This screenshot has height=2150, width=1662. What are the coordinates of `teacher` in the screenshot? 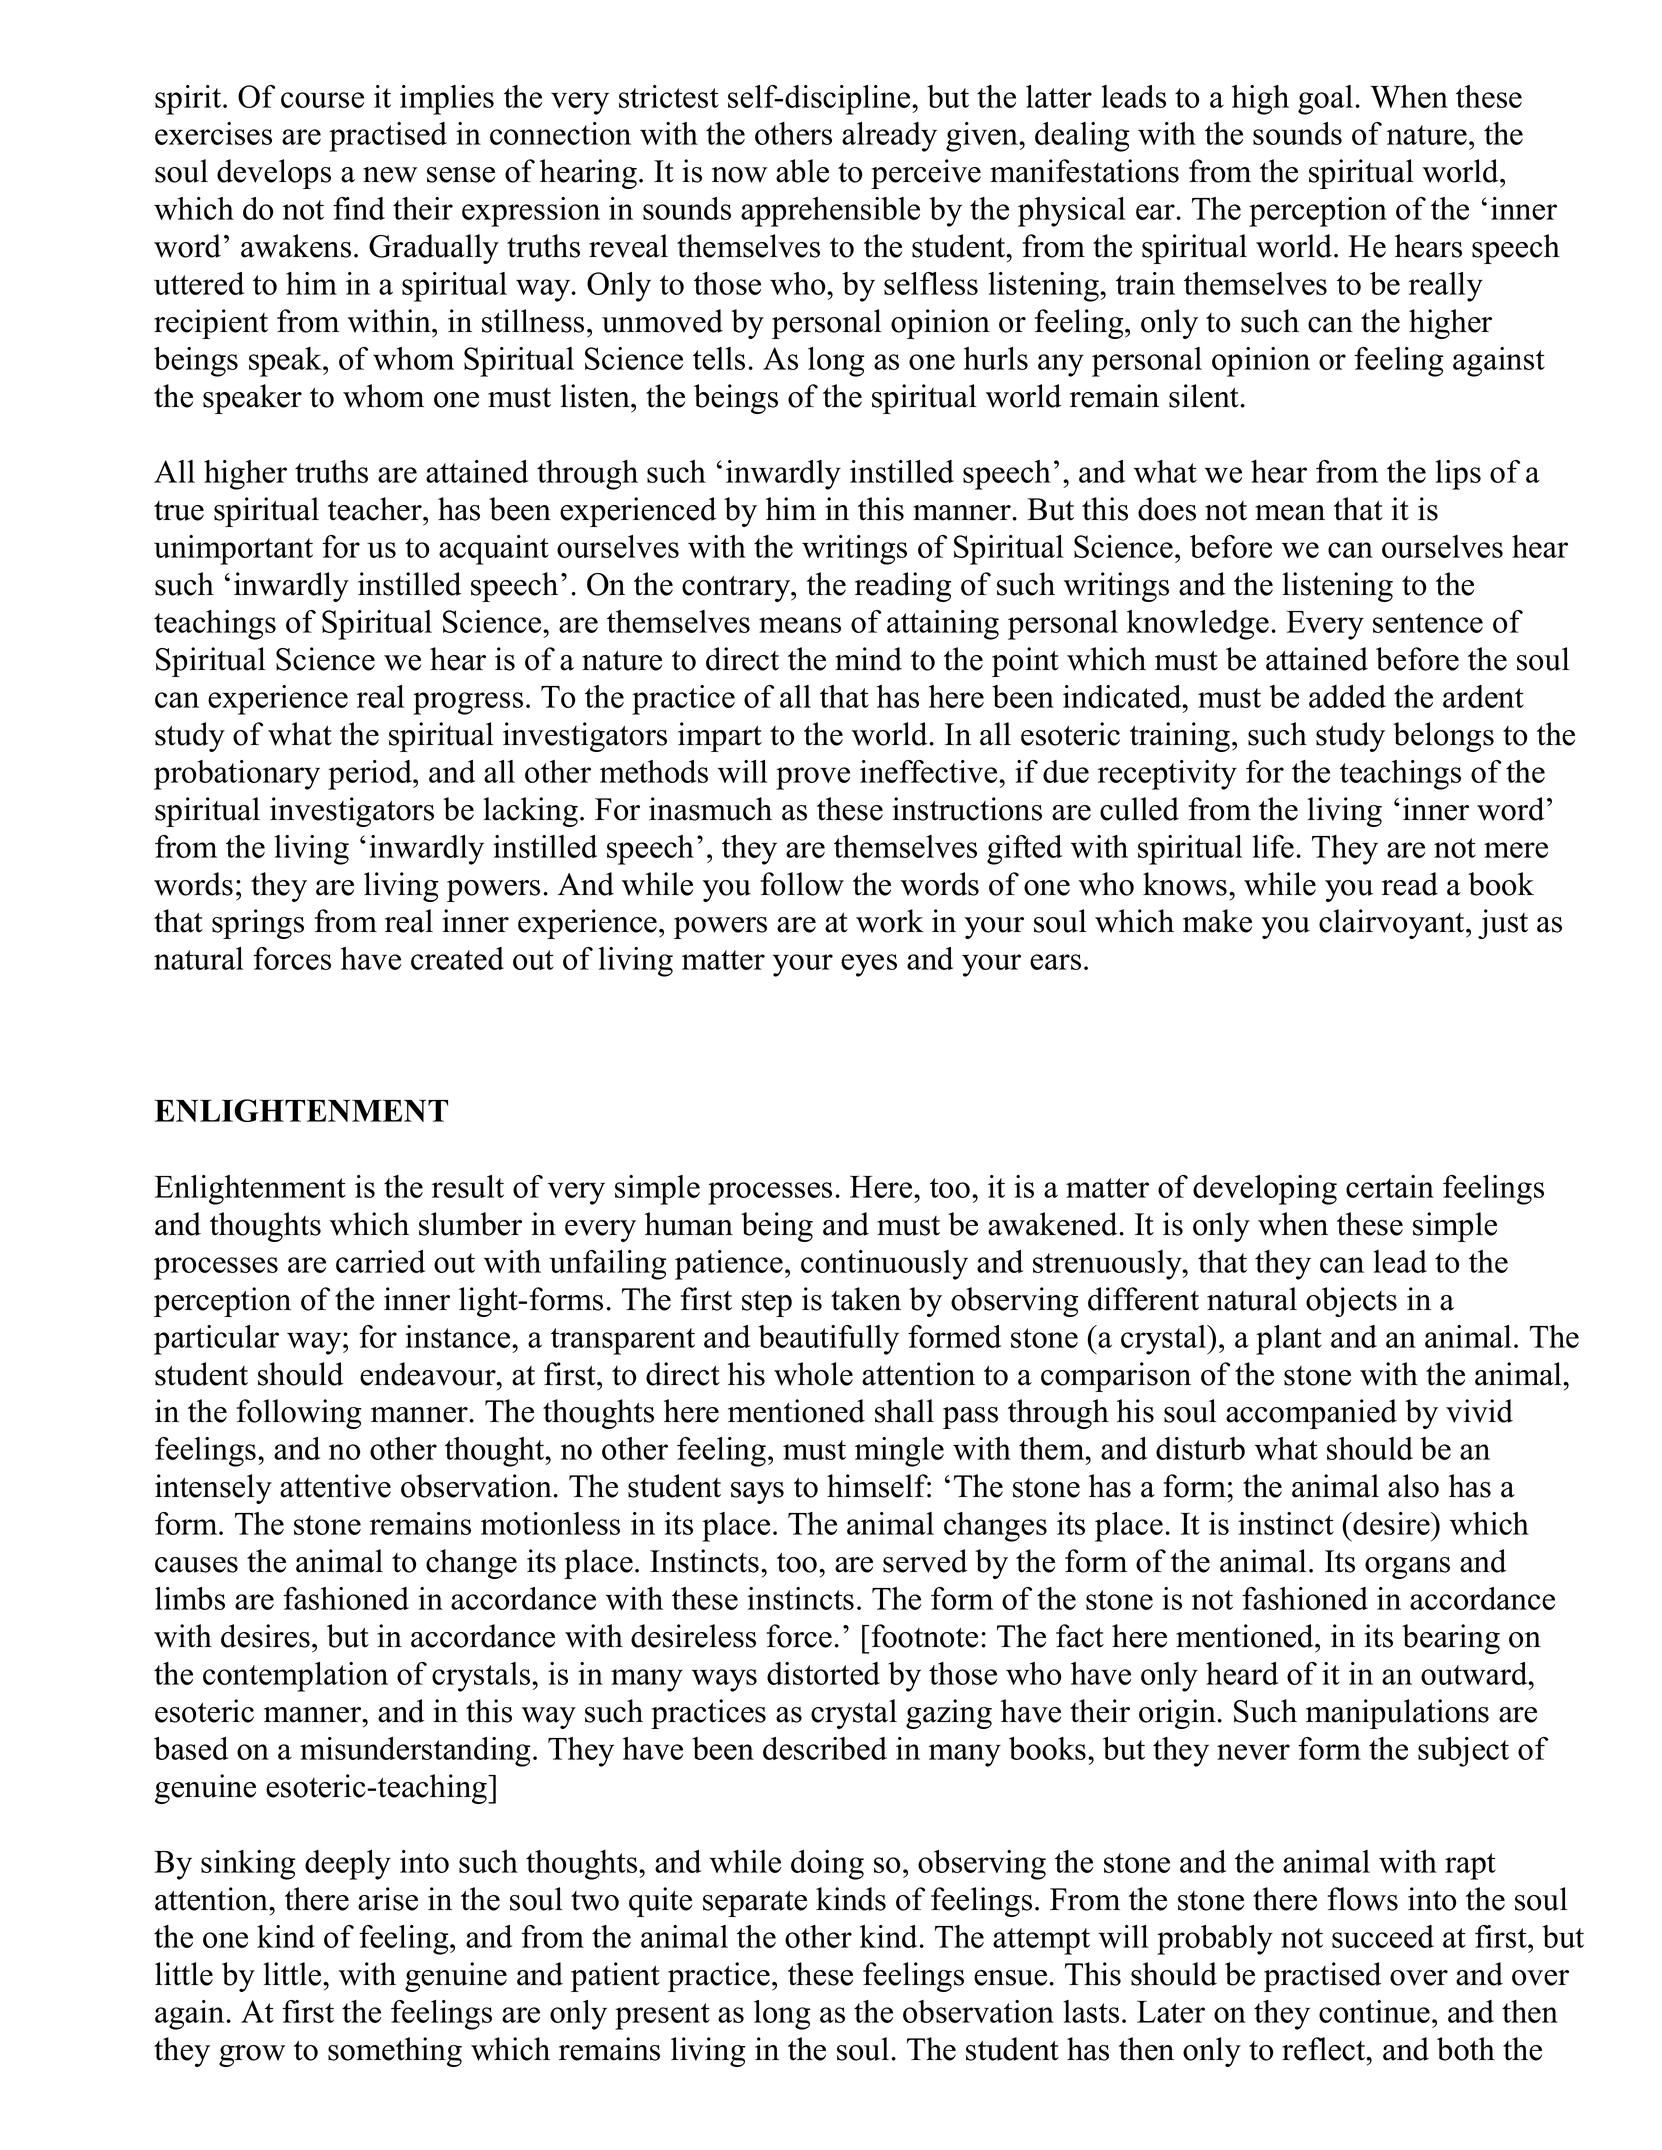 It's located at (376, 509).
